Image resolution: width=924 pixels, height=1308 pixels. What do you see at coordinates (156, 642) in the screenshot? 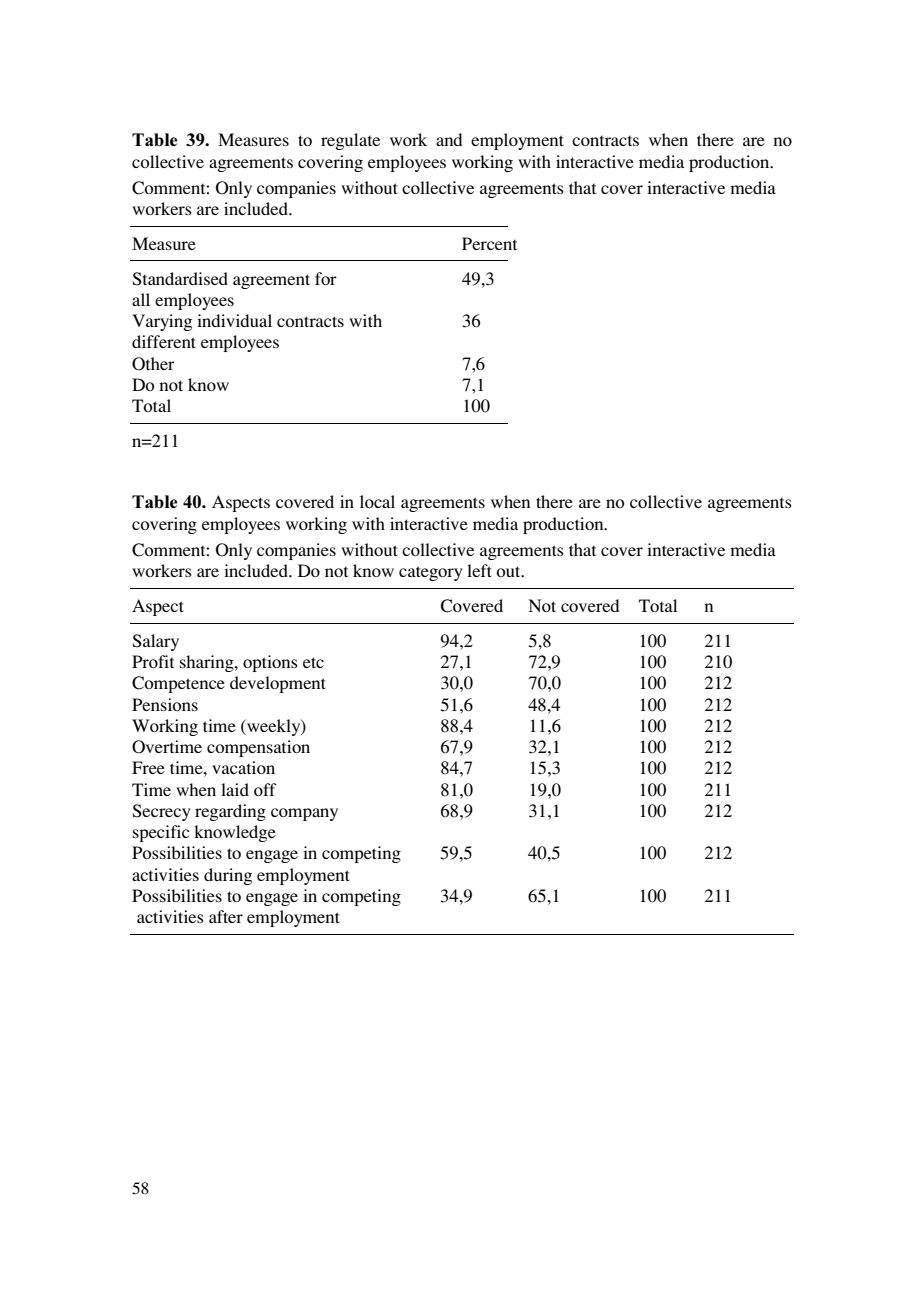
I see `Salary` at bounding box center [156, 642].
